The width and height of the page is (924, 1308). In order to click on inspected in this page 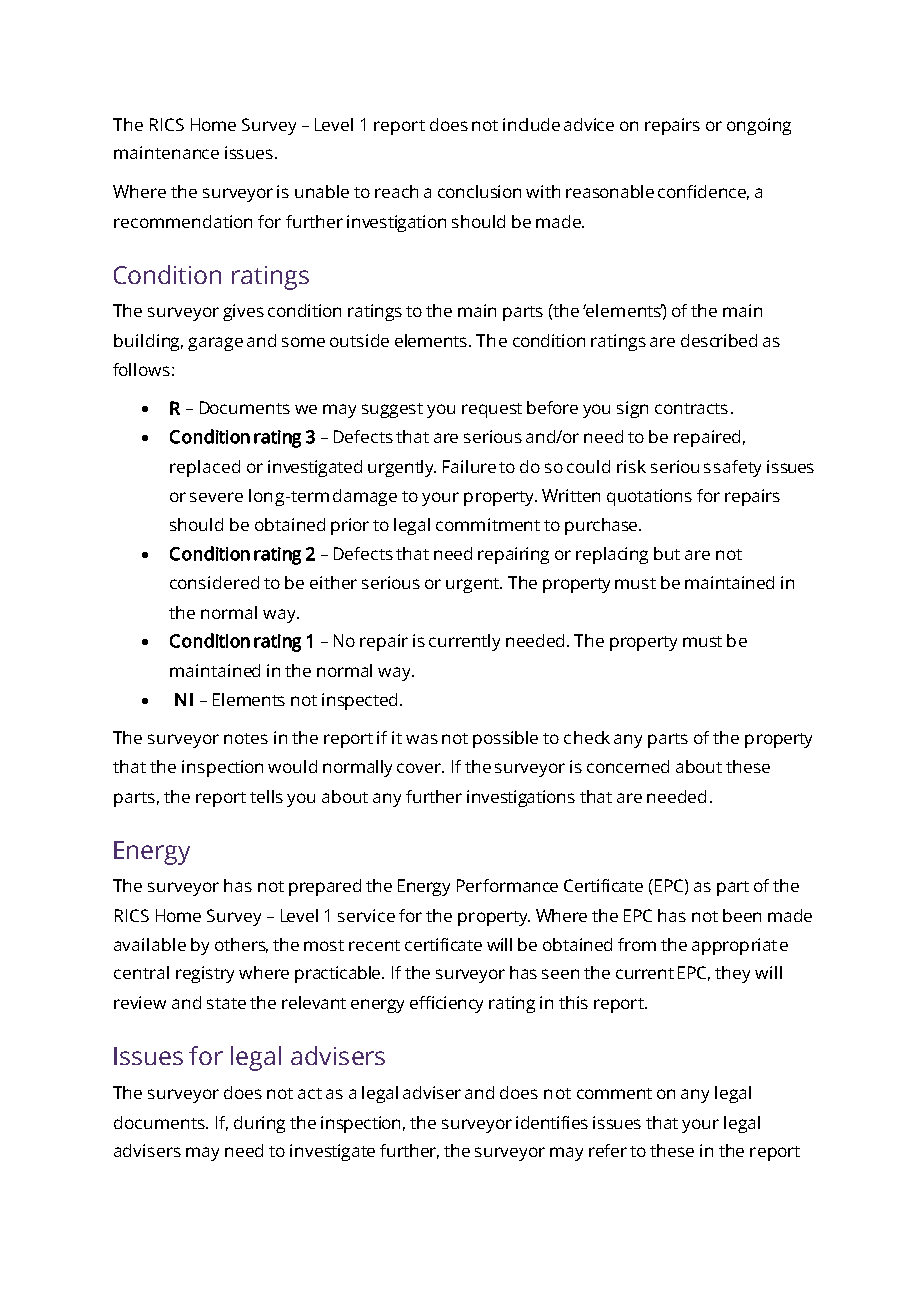, I will do `click(359, 701)`.
